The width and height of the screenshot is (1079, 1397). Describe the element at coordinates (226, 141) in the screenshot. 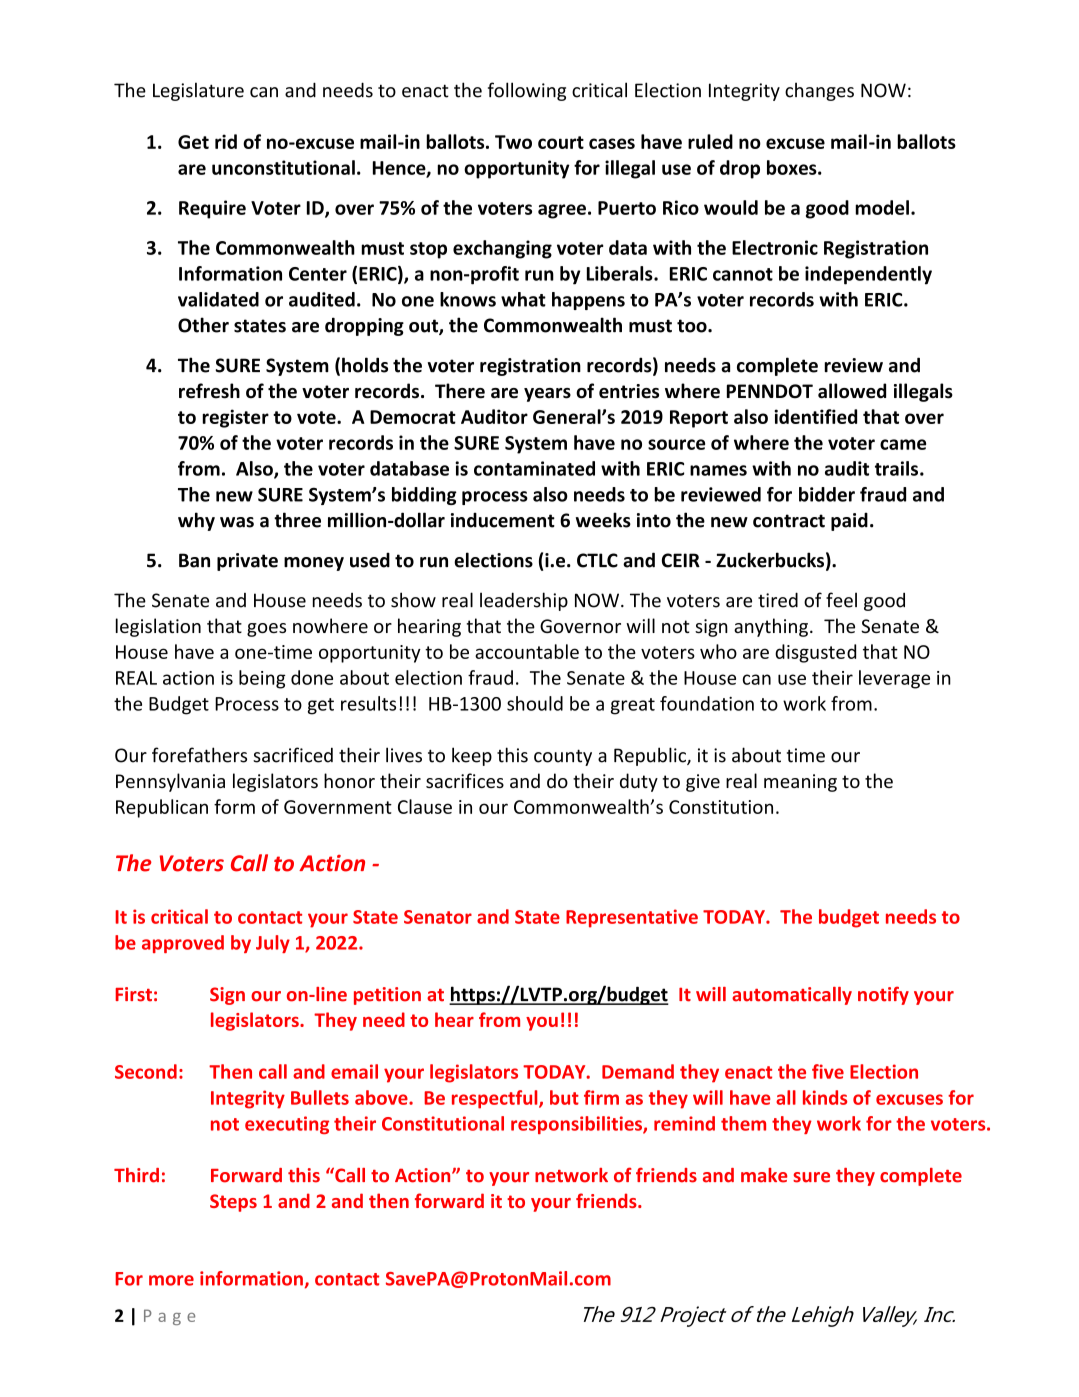

I see `rid` at that location.
